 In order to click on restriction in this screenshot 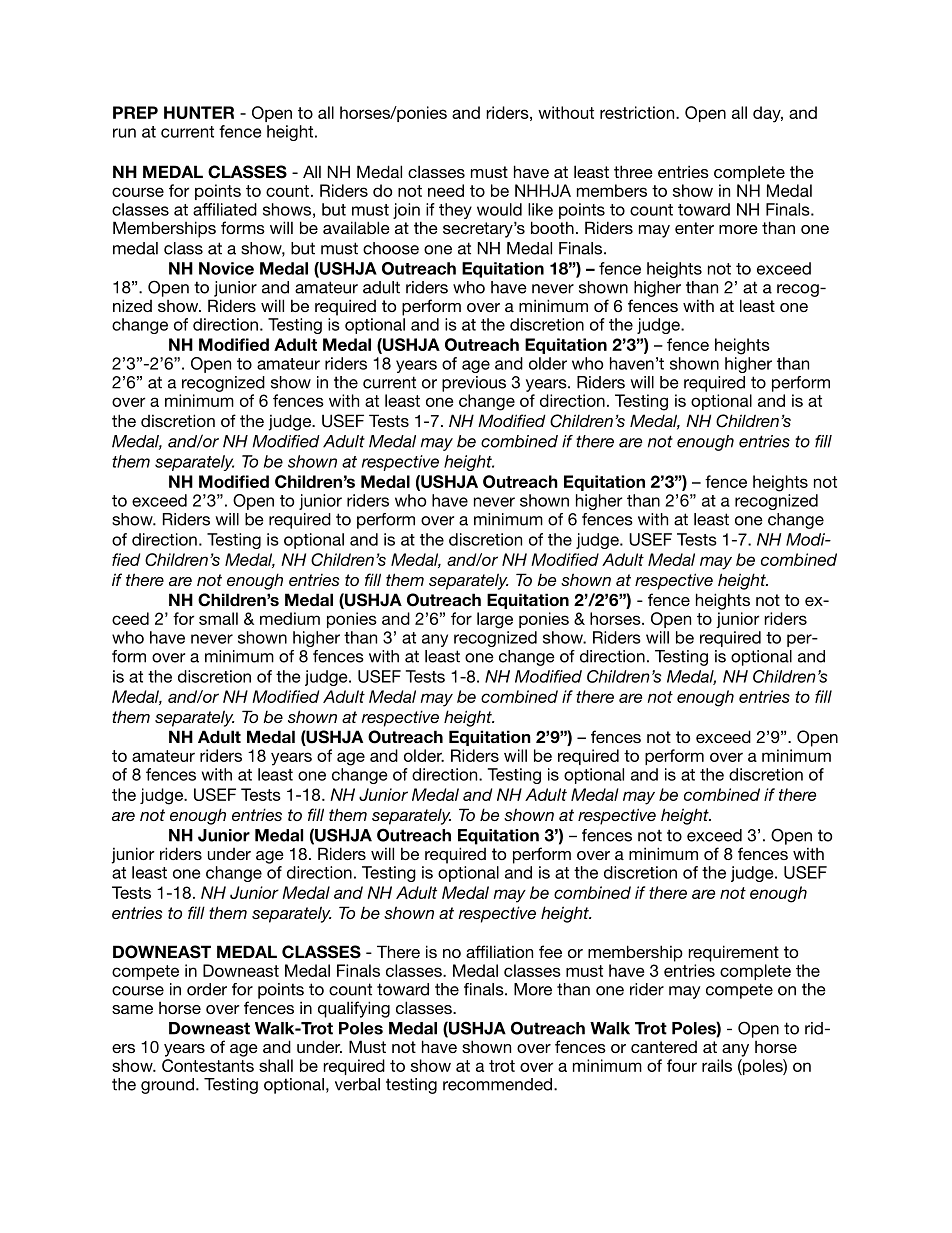, I will do `click(638, 112)`.
